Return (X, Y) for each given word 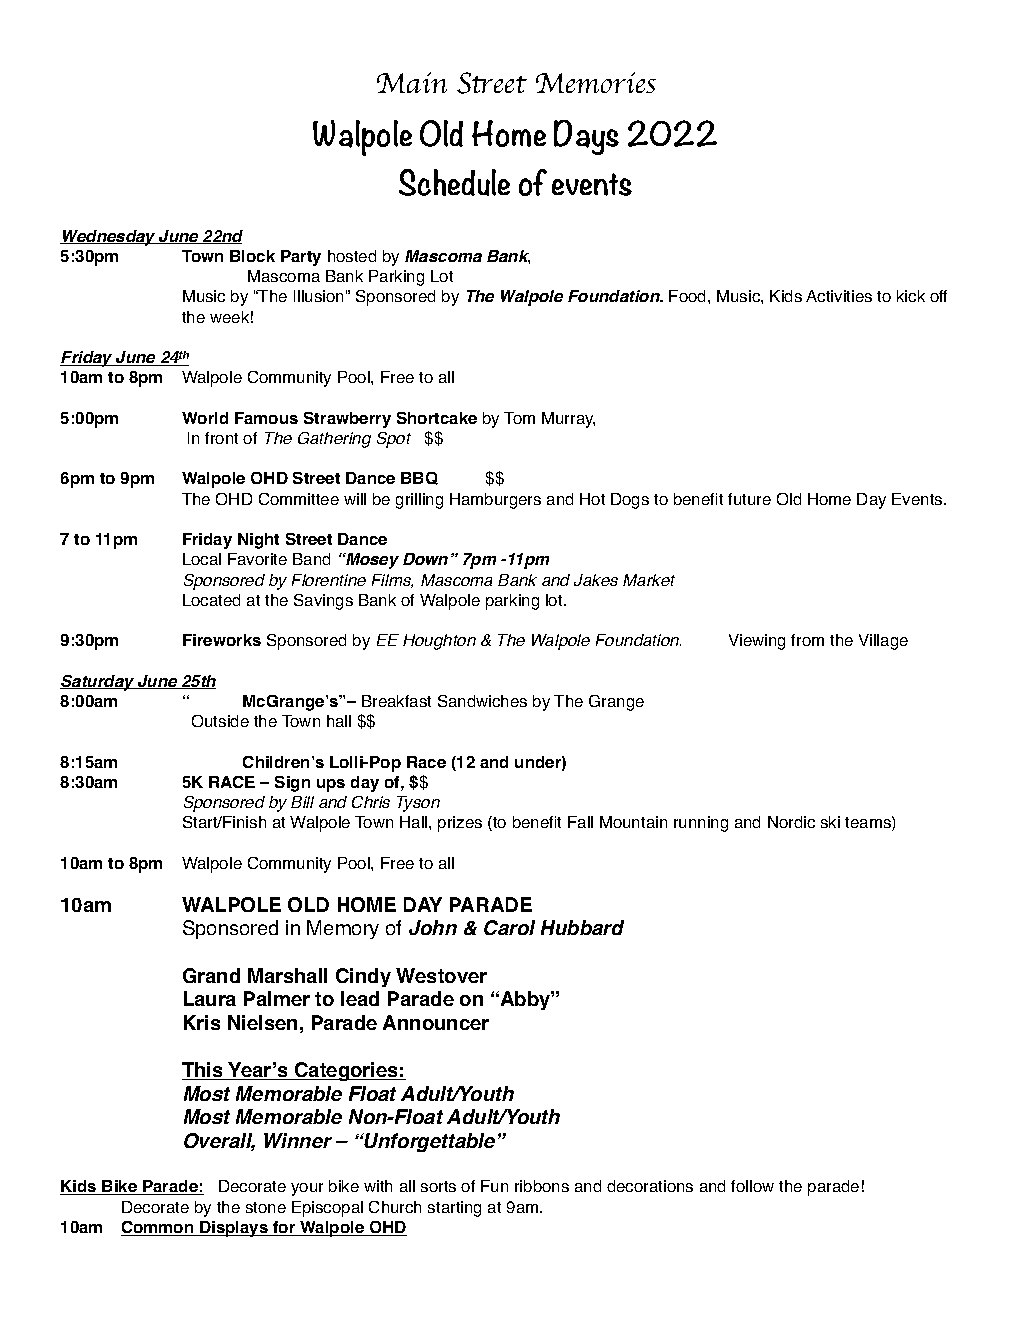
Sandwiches (482, 701)
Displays (234, 1229)
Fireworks (222, 640)
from (807, 640)
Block (252, 256)
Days (586, 137)
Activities (839, 296)
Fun (494, 1186)
